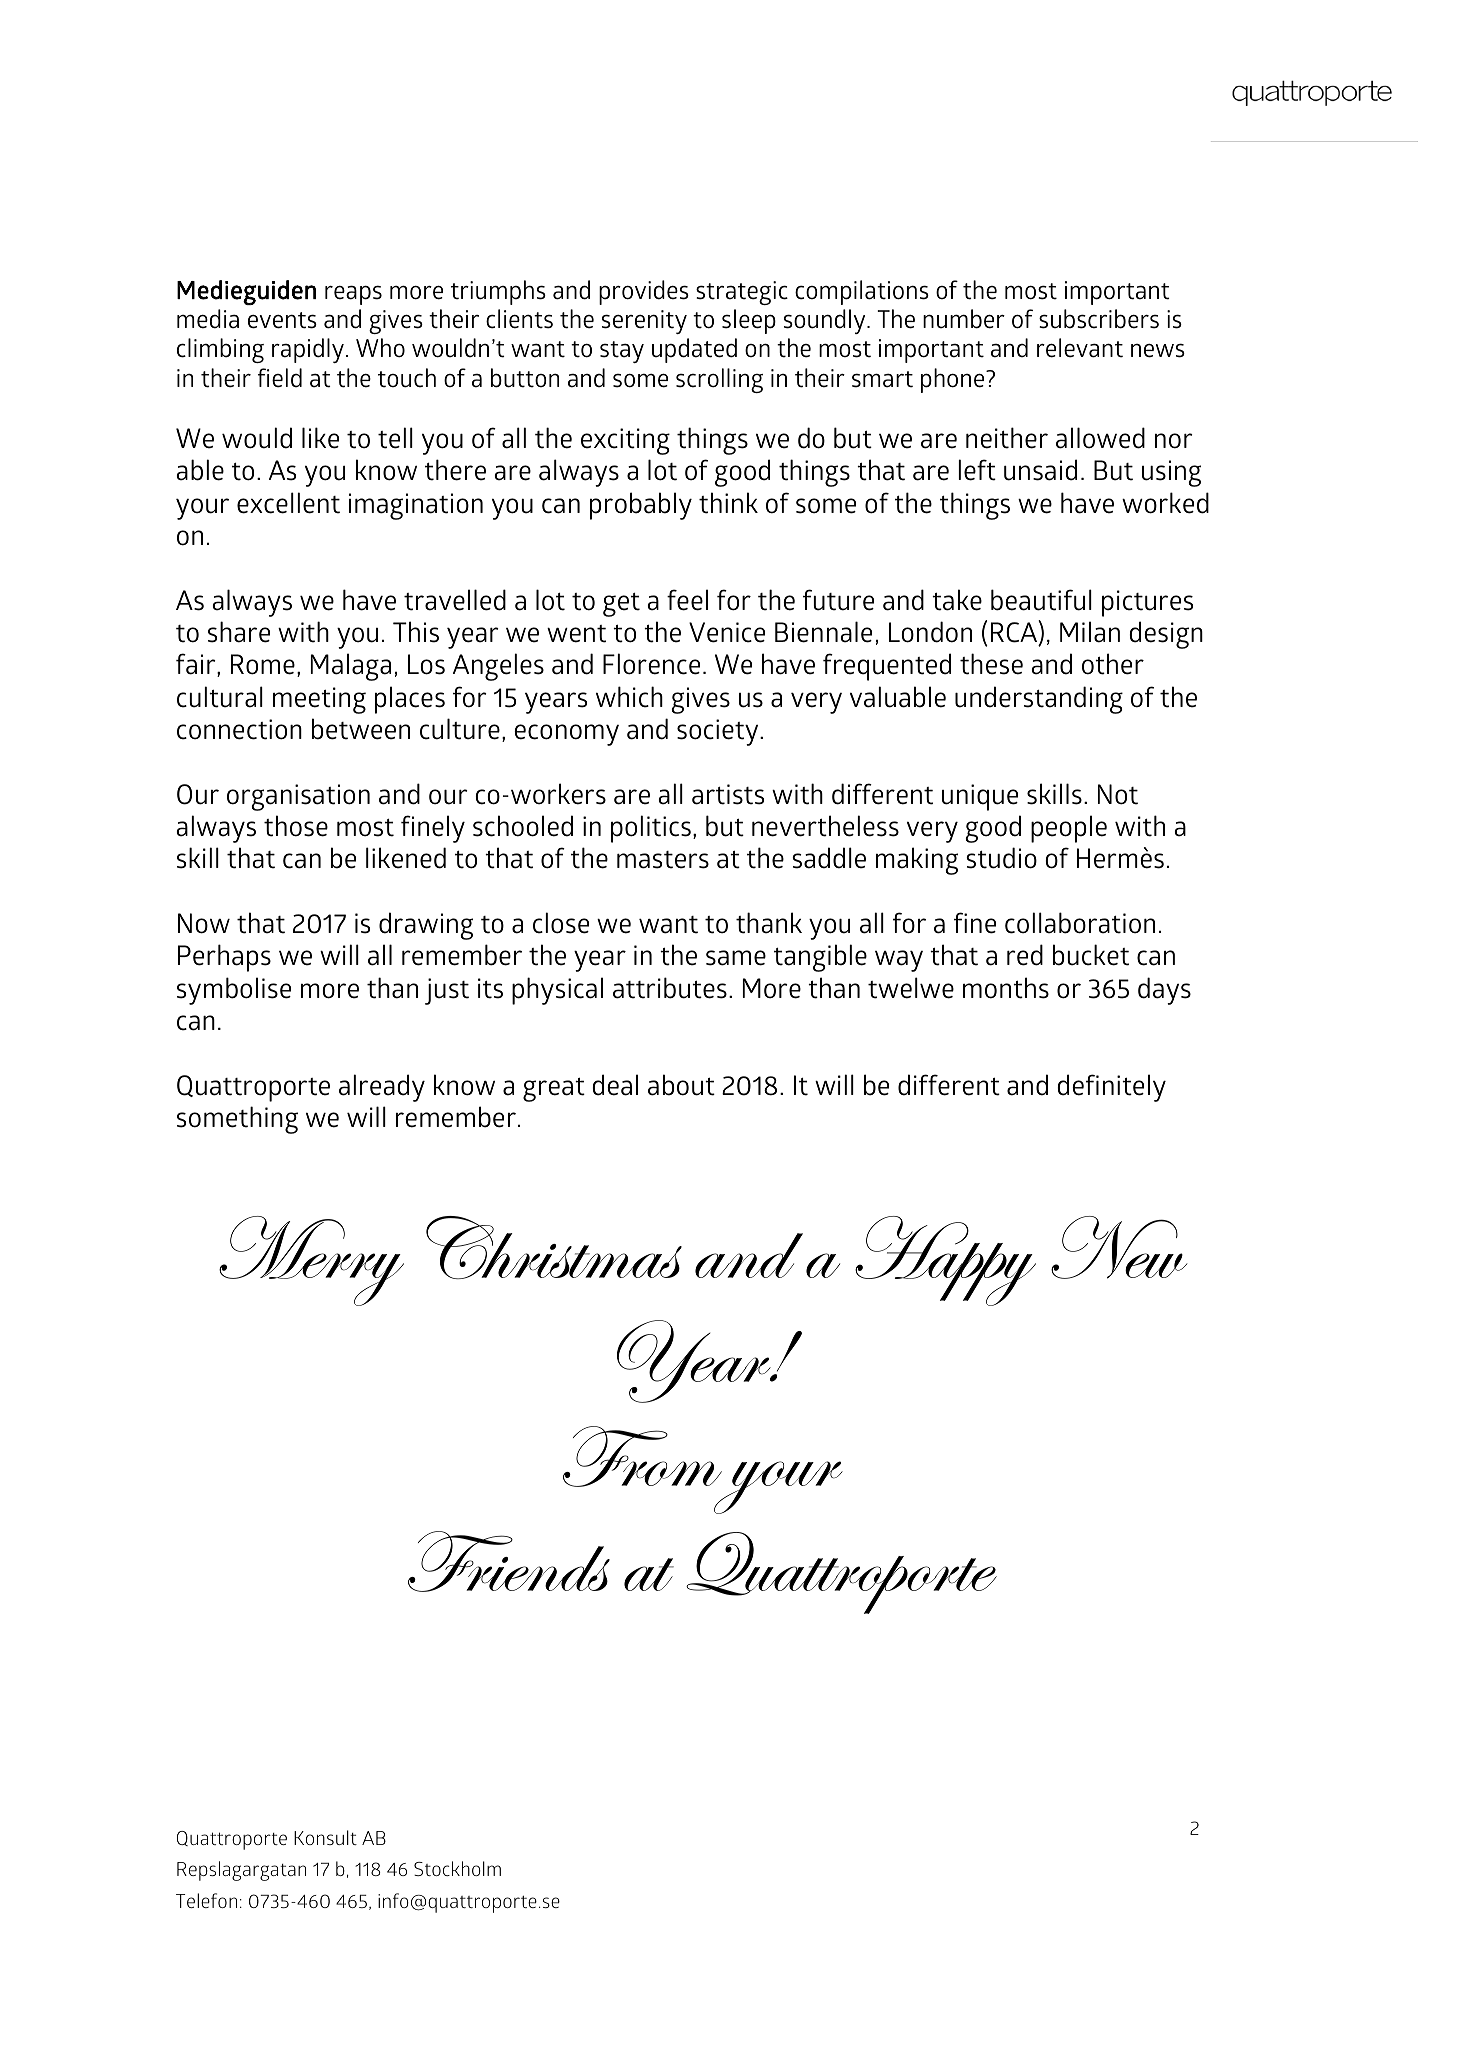  Describe the element at coordinates (719, 732) in the screenshot. I see `society` at that location.
